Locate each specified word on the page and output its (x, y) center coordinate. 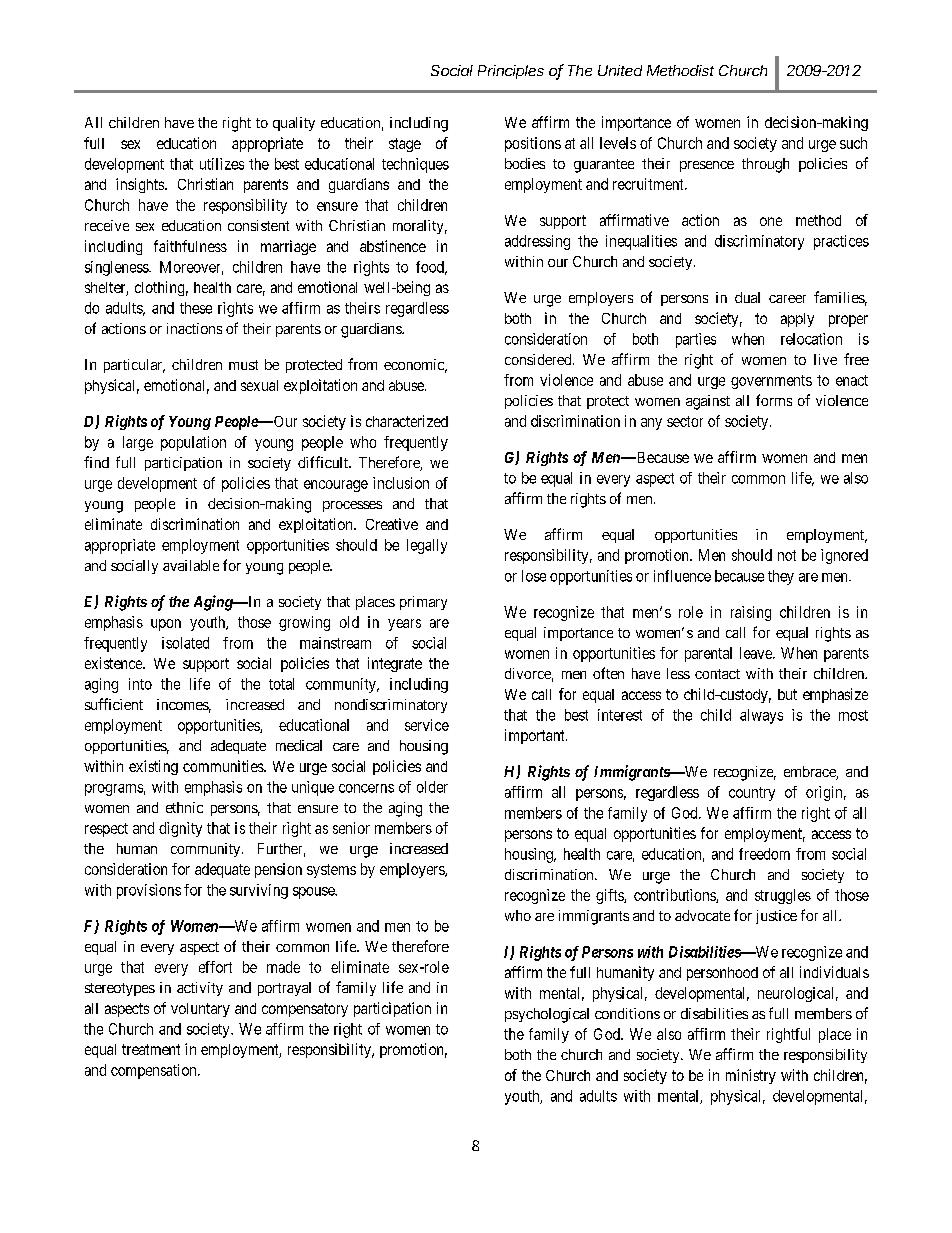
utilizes (222, 164)
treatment (151, 1049)
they (781, 577)
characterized (407, 421)
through (765, 165)
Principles (511, 72)
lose (534, 576)
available (191, 565)
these (196, 308)
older (432, 787)
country (752, 794)
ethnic (184, 807)
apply (797, 320)
